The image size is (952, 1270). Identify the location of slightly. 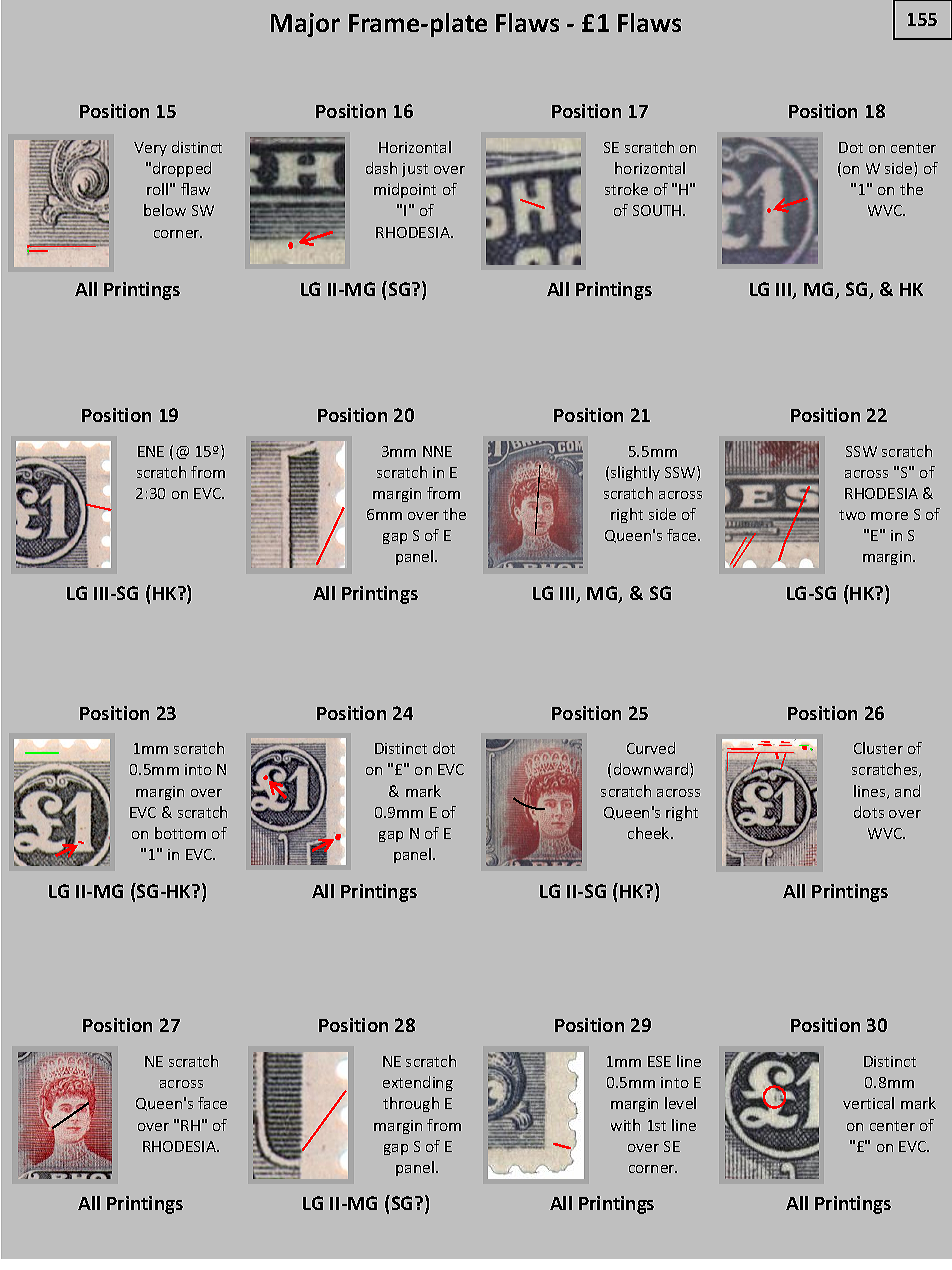
(635, 473).
